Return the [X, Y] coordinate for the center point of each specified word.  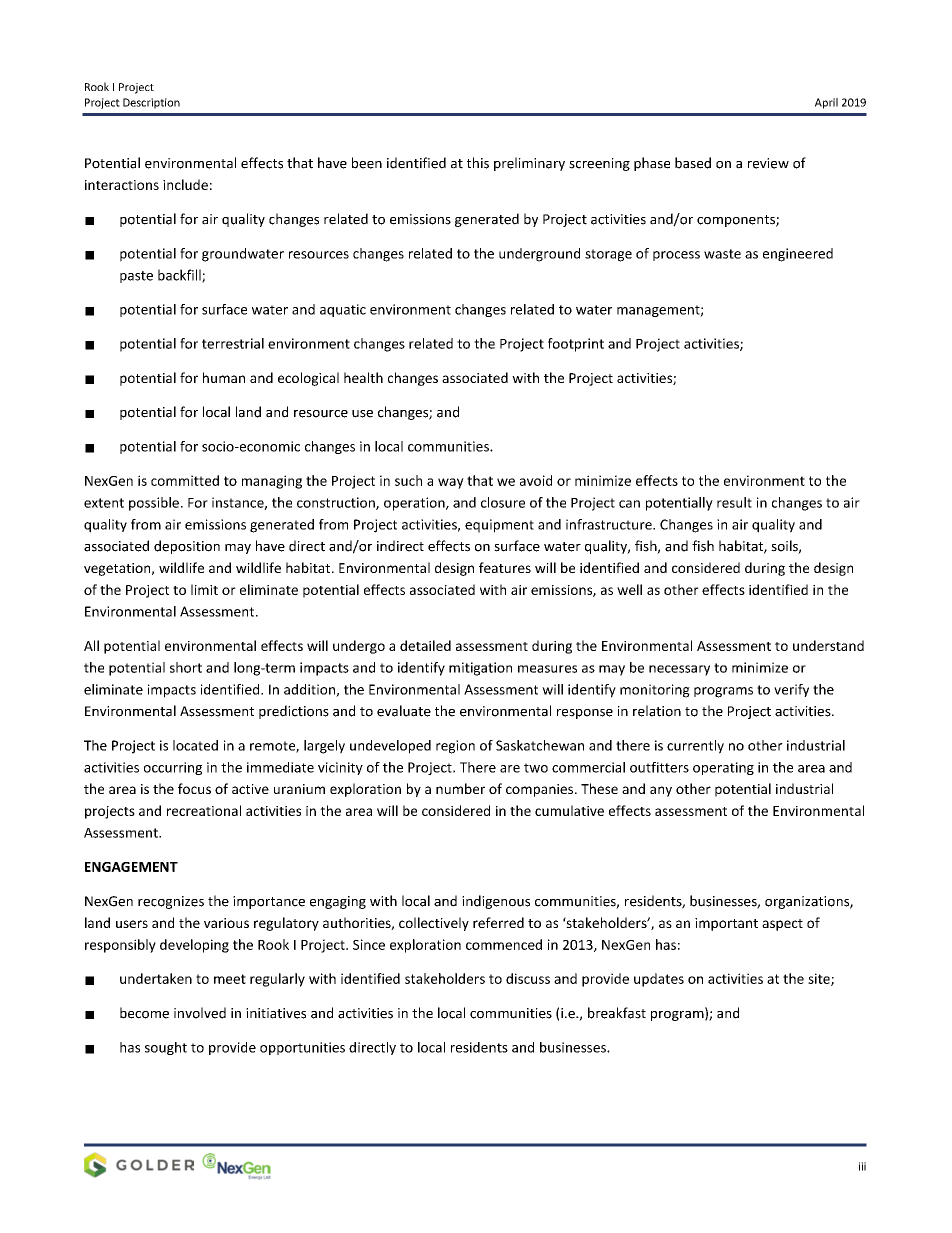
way [451, 483]
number [460, 788]
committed [185, 480]
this [478, 163]
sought [166, 1048]
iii [862, 1166]
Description [151, 103]
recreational [204, 810]
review [768, 163]
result [734, 502]
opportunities [302, 1048]
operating [723, 768]
